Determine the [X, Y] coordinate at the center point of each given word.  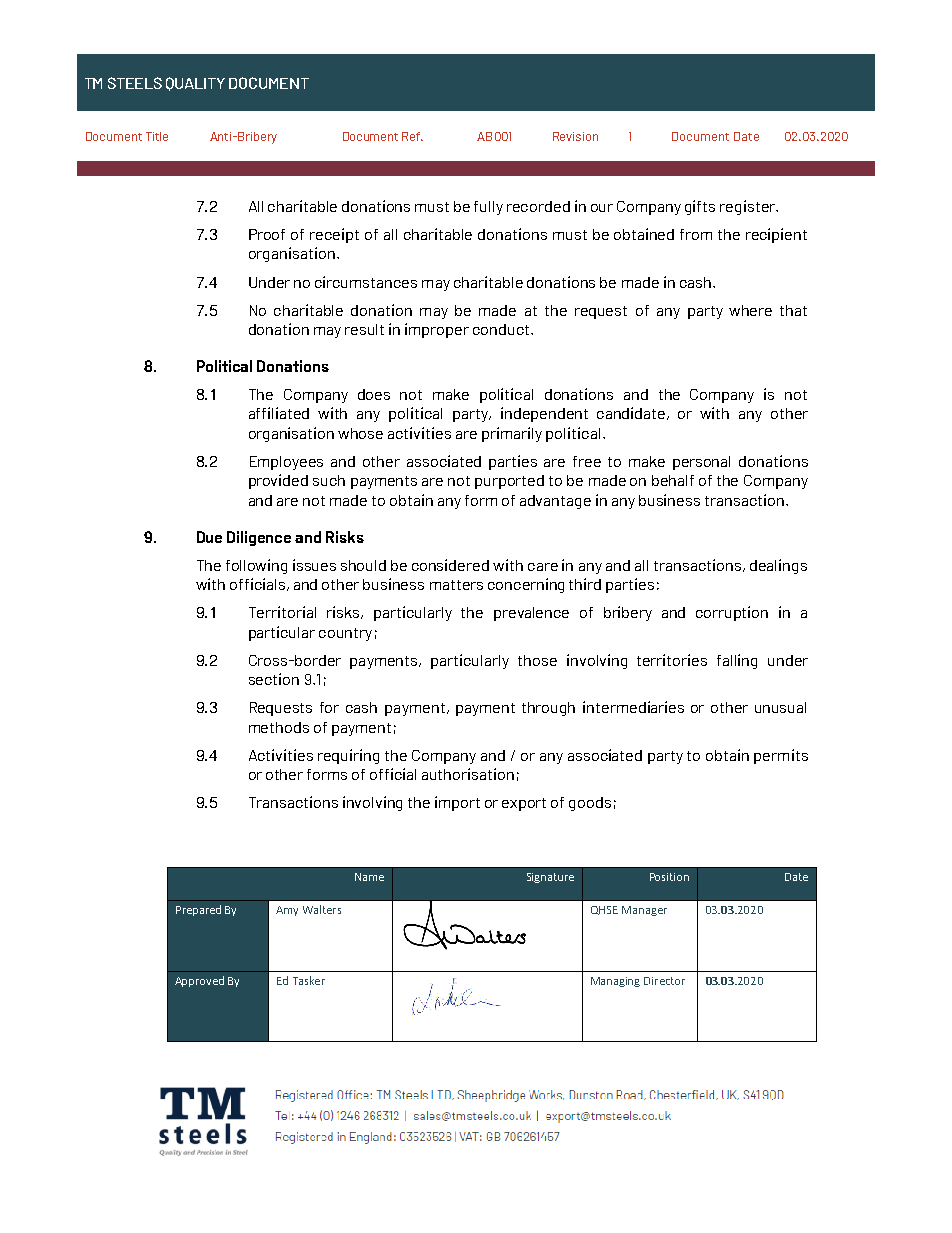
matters [456, 585]
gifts [700, 207]
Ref [412, 136]
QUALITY [195, 84]
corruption [732, 613]
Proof [267, 234]
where [750, 310]
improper [437, 330]
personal [701, 463]
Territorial [282, 612]
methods [279, 727]
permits [781, 756]
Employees [286, 463]
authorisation [468, 774]
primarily [512, 434]
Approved [199, 981]
